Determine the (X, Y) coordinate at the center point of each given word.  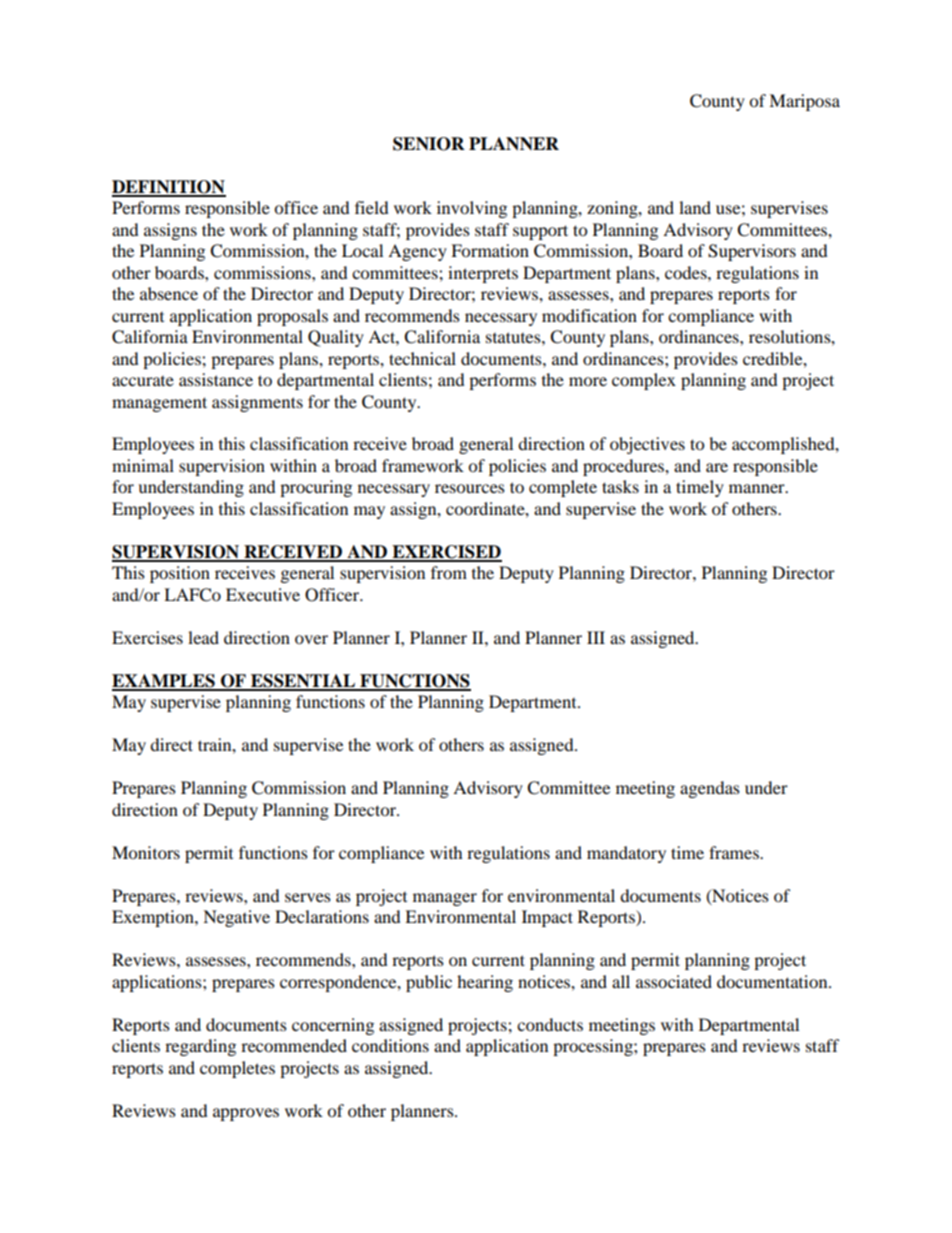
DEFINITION (169, 188)
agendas (710, 789)
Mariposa (804, 102)
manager (445, 899)
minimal (143, 465)
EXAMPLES (164, 682)
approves (246, 1114)
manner (758, 488)
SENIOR (429, 144)
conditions (390, 1045)
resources (470, 488)
